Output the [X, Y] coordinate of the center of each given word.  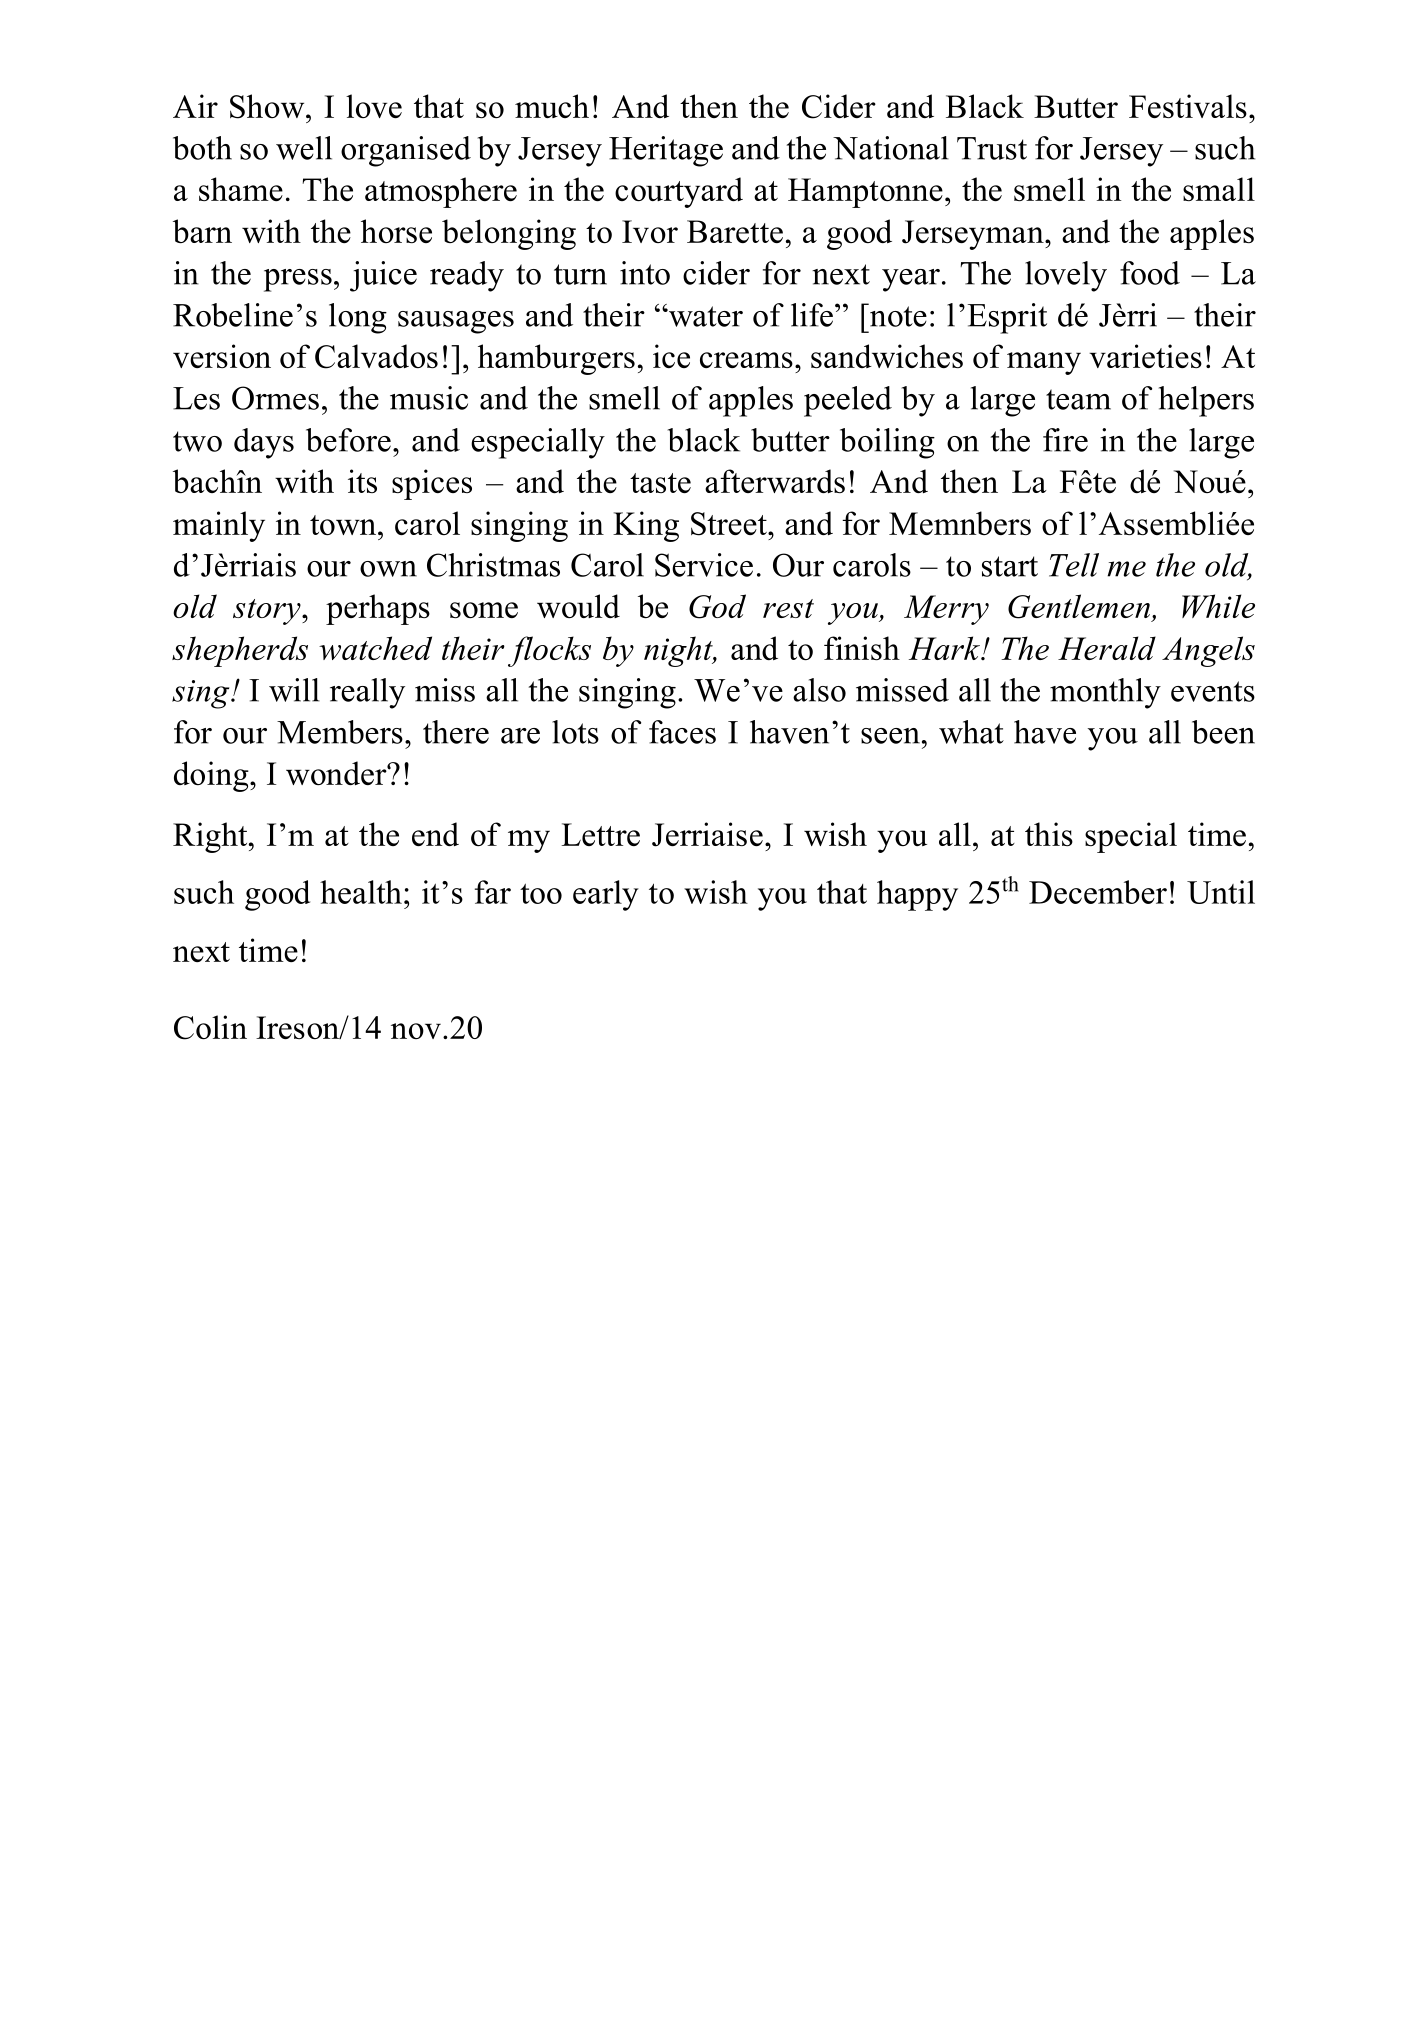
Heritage [666, 151]
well [304, 148]
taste [660, 483]
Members [340, 732]
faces [682, 732]
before [348, 440]
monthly [1105, 693]
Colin [210, 1027]
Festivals [1188, 106]
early [606, 895]
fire [1065, 440]
